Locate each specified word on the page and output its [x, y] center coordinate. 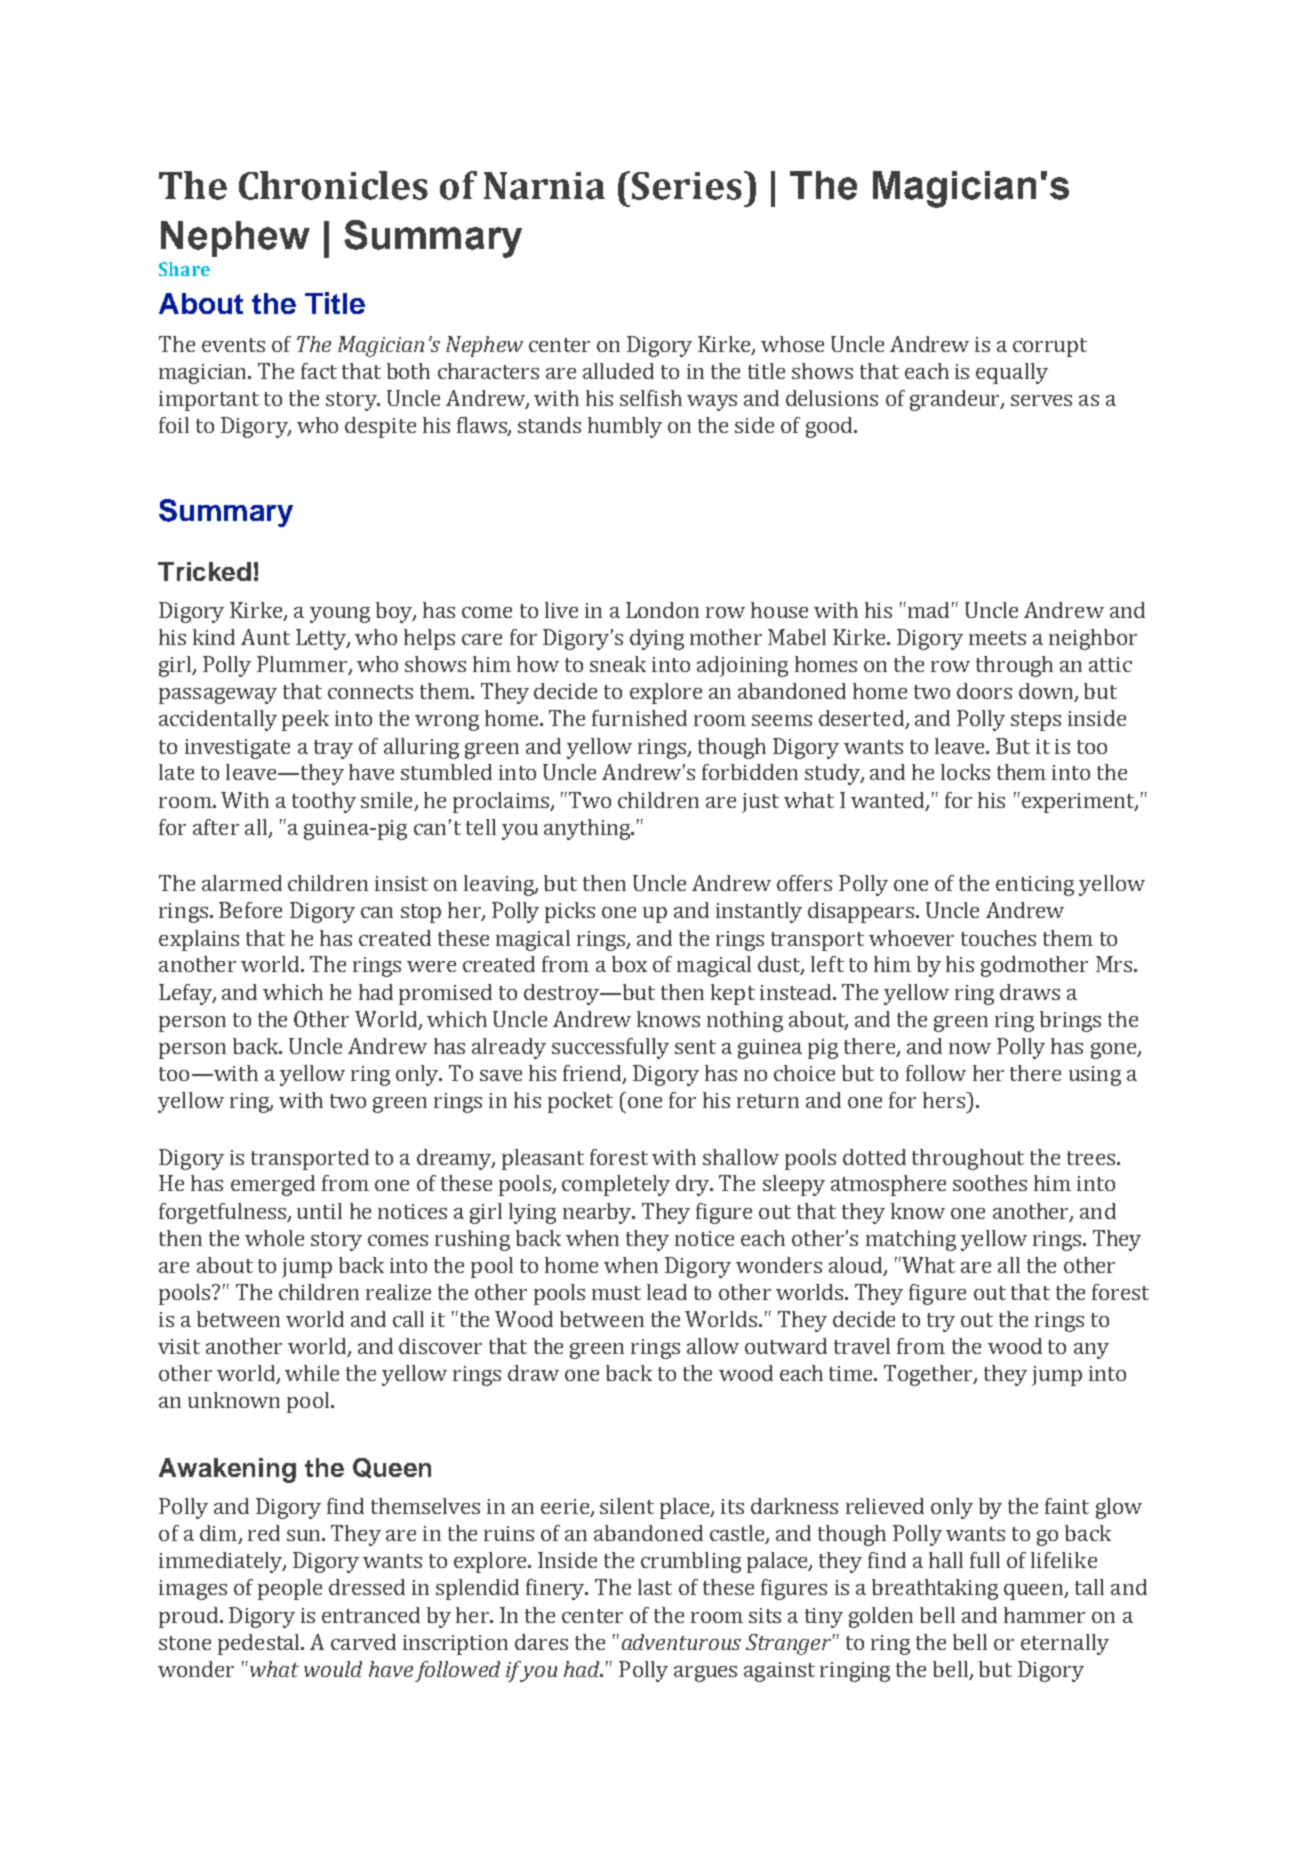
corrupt [1050, 347]
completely [616, 1185]
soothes [990, 1183]
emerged [273, 1185]
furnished [639, 718]
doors [984, 691]
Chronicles [333, 185]
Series [687, 186]
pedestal [260, 1644]
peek [305, 720]
